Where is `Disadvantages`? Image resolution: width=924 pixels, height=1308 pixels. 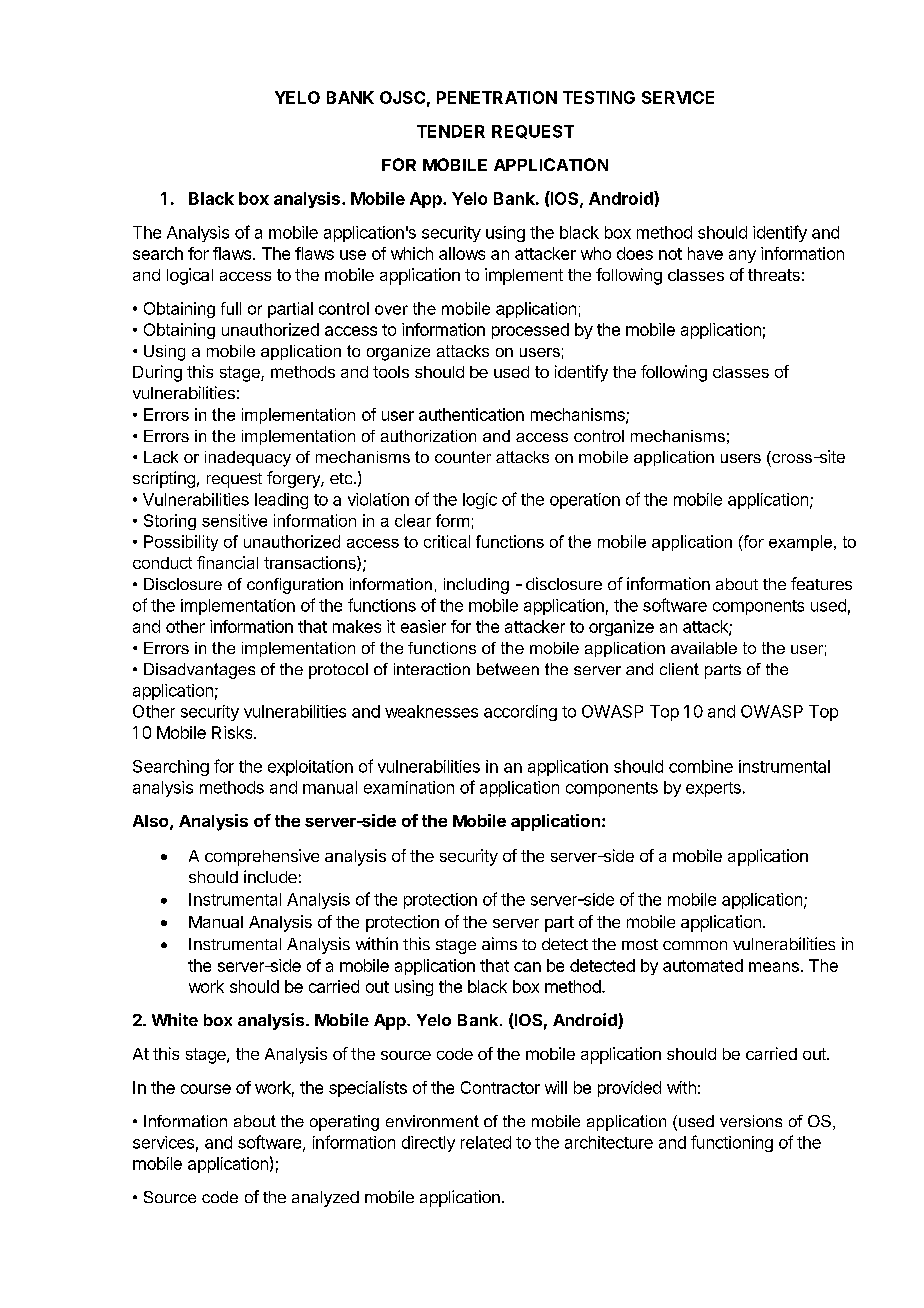
Disadvantages is located at coordinates (199, 671).
